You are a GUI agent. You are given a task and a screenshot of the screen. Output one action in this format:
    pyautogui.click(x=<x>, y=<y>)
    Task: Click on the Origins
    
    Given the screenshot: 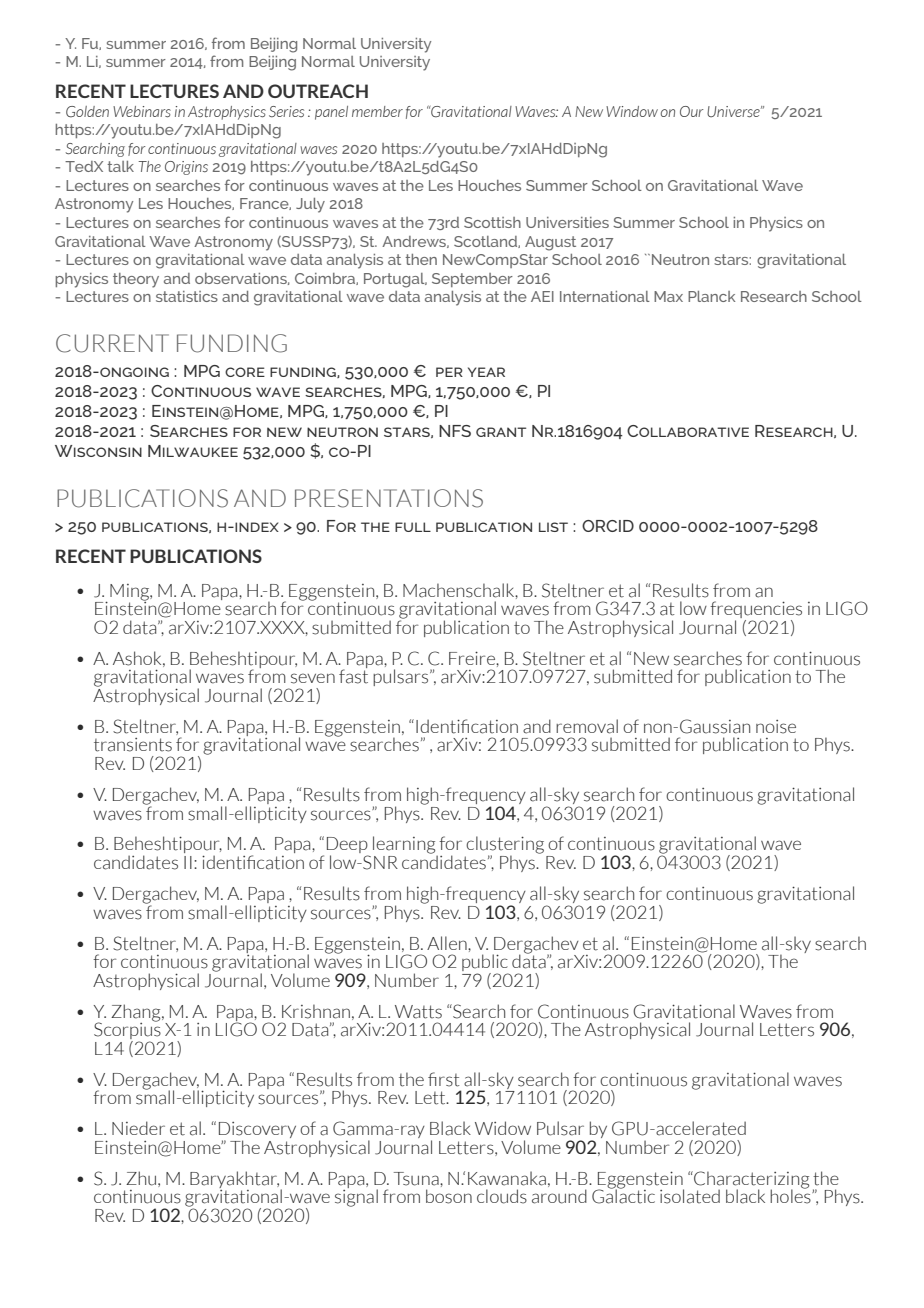 What is the action you would take?
    pyautogui.click(x=186, y=168)
